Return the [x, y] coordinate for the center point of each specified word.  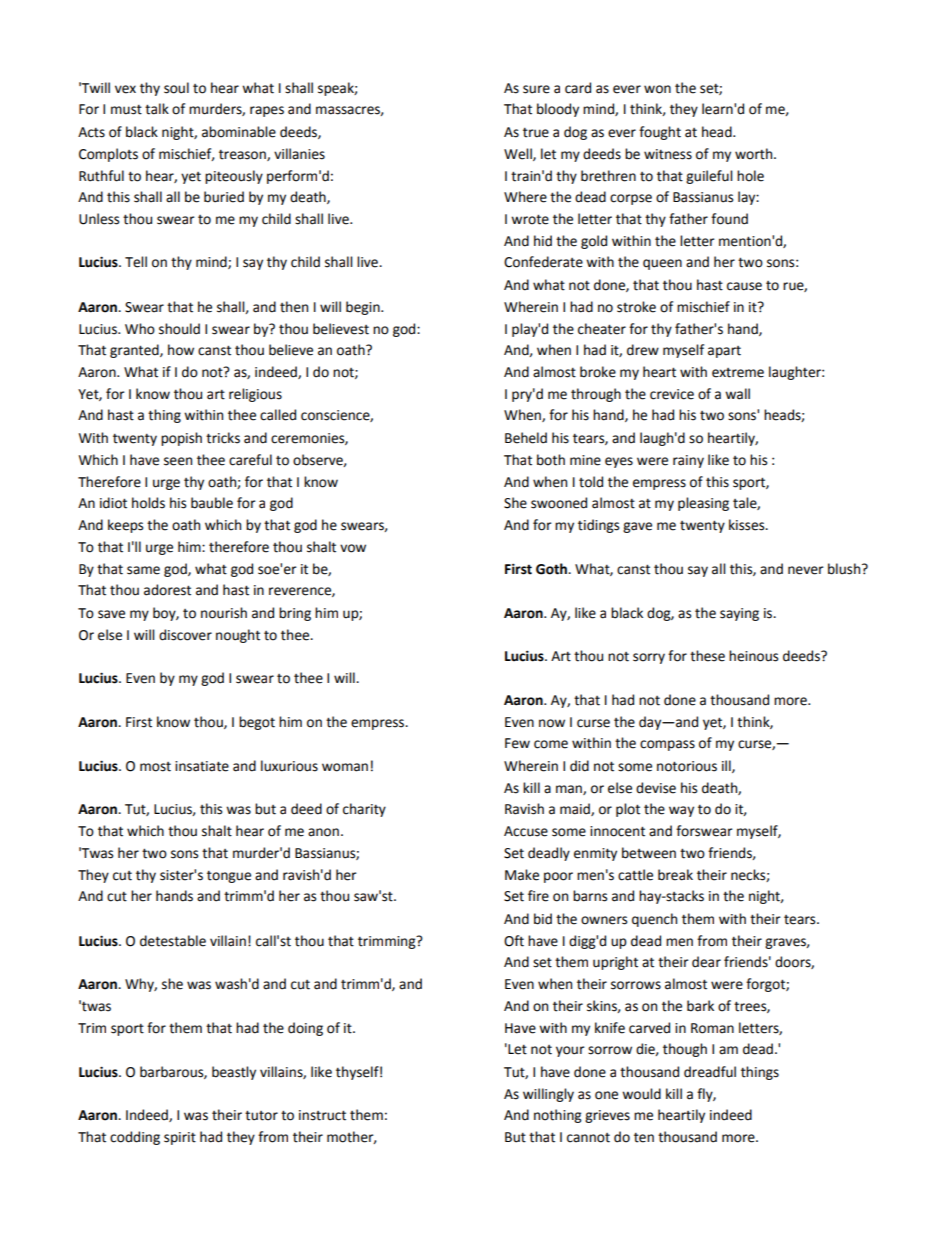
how [181, 350]
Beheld [526, 438]
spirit [180, 1138]
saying [739, 614]
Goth [552, 569]
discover [185, 635]
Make [522, 875]
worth [755, 154]
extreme [738, 373]
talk [157, 109]
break [675, 875]
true [536, 133]
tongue [229, 877]
